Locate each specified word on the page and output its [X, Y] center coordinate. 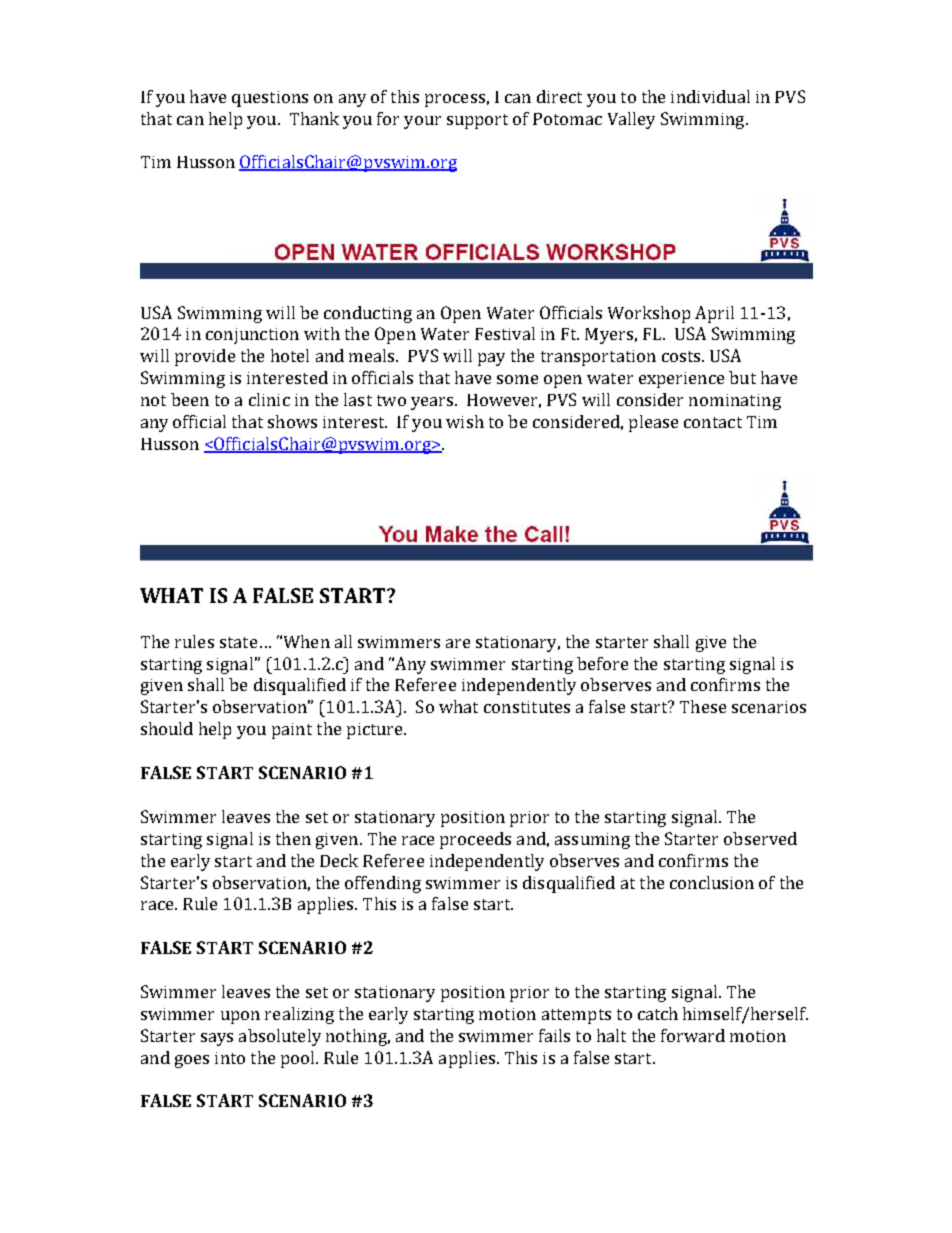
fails [554, 1035]
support [477, 121]
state [238, 642]
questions [270, 99]
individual [710, 96]
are [458, 643]
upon [240, 1017]
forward [693, 1035]
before [602, 663]
